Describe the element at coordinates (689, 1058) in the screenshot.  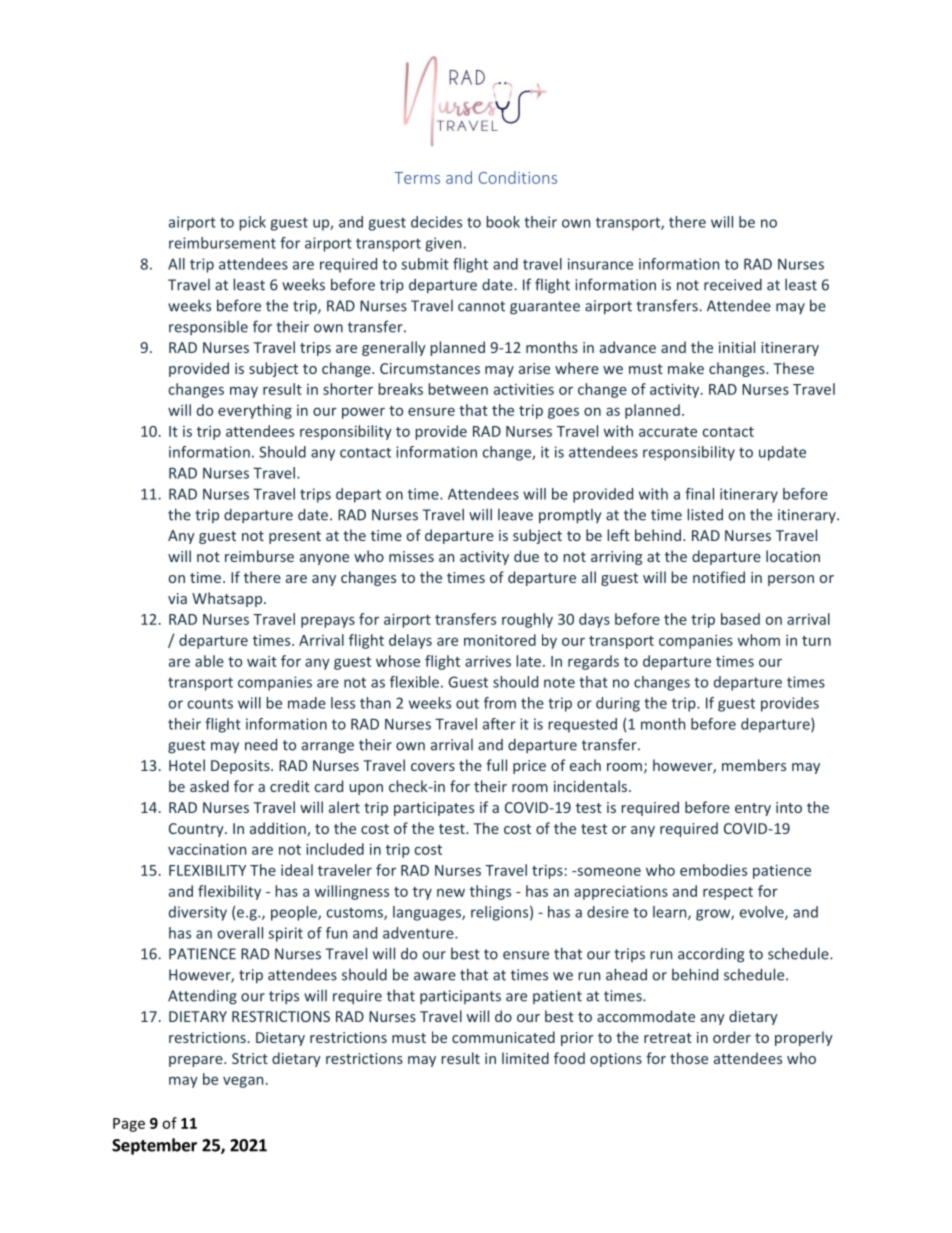
I see `those` at that location.
